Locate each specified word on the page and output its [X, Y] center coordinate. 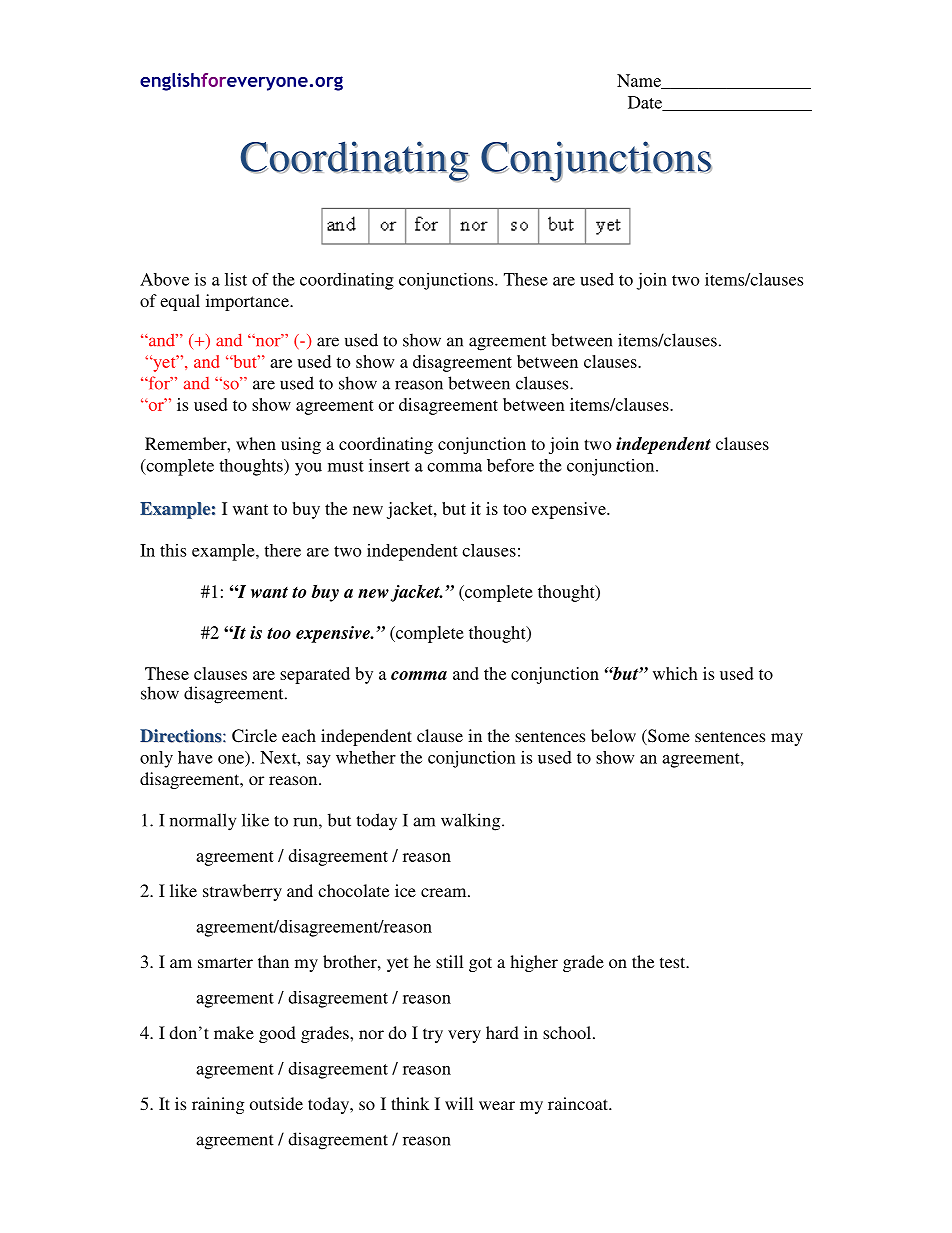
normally [203, 822]
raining [218, 1105]
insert [389, 465]
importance [248, 302]
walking [472, 822]
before [510, 465]
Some [668, 737]
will [459, 1103]
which [675, 673]
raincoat [579, 1103]
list [236, 279]
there [282, 550]
